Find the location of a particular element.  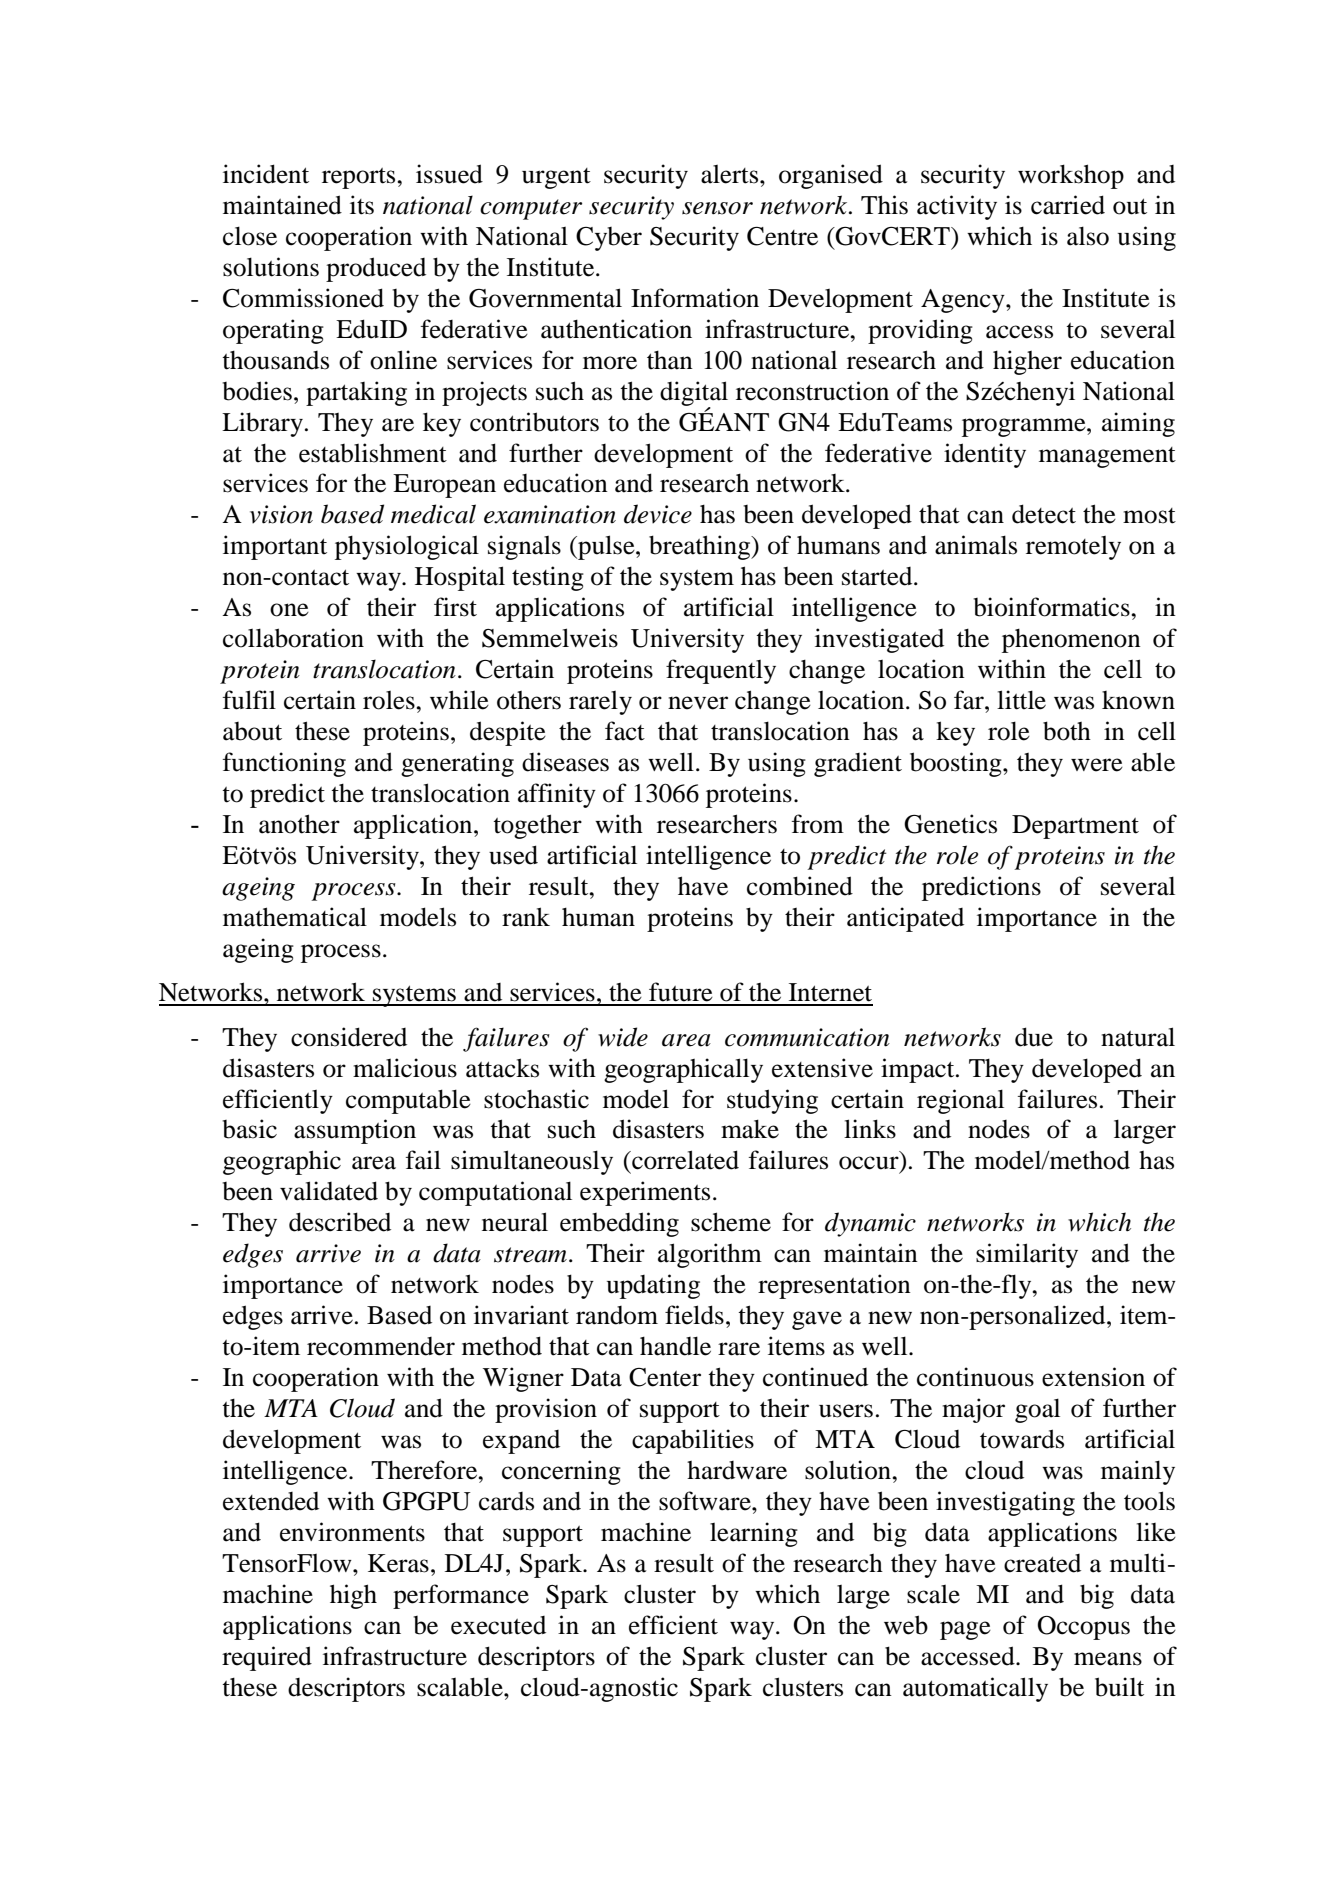

collaboration is located at coordinates (293, 638).
